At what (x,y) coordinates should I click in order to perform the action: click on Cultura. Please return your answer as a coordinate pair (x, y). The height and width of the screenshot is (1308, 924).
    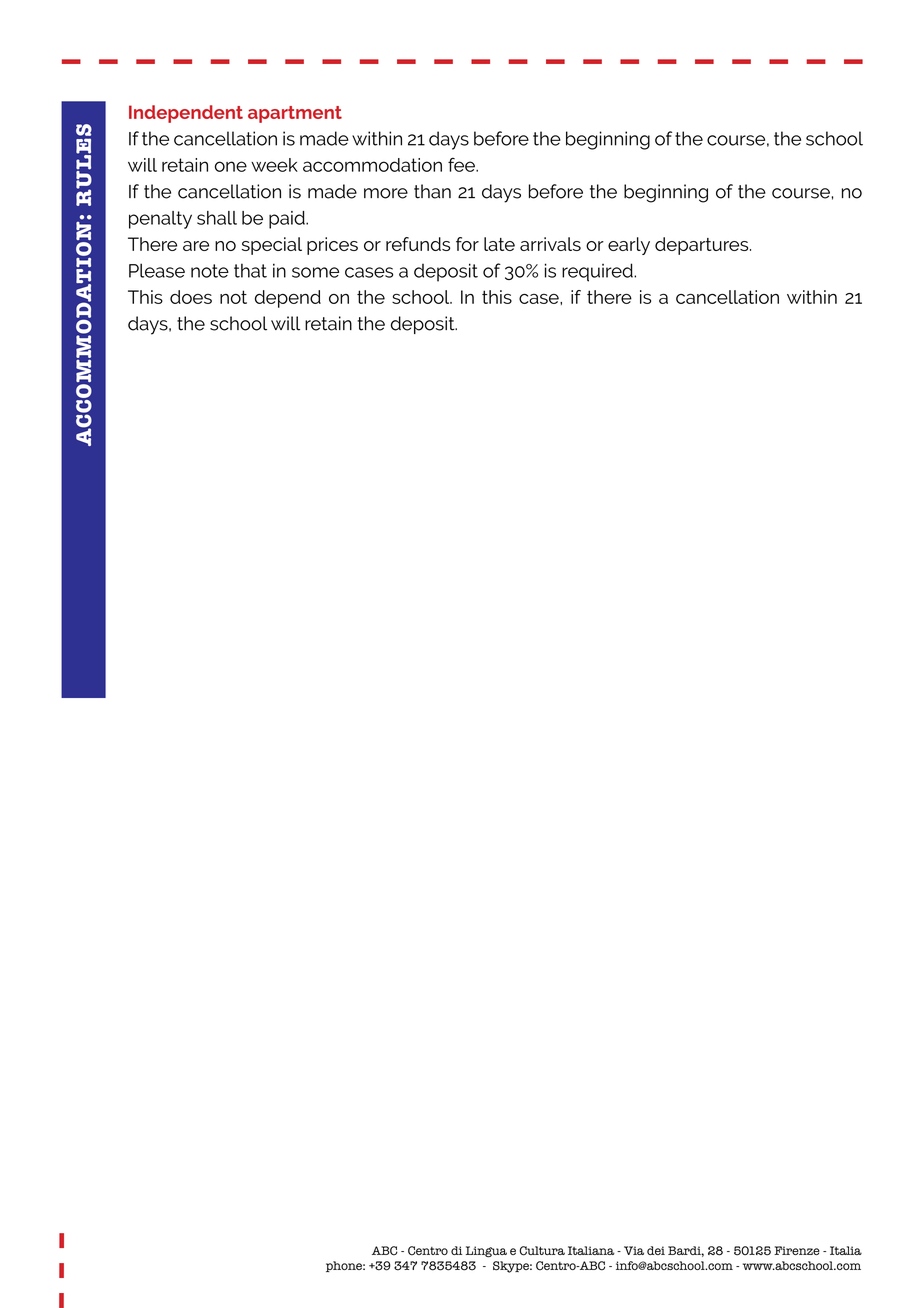
    Looking at the image, I should click on (542, 1251).
